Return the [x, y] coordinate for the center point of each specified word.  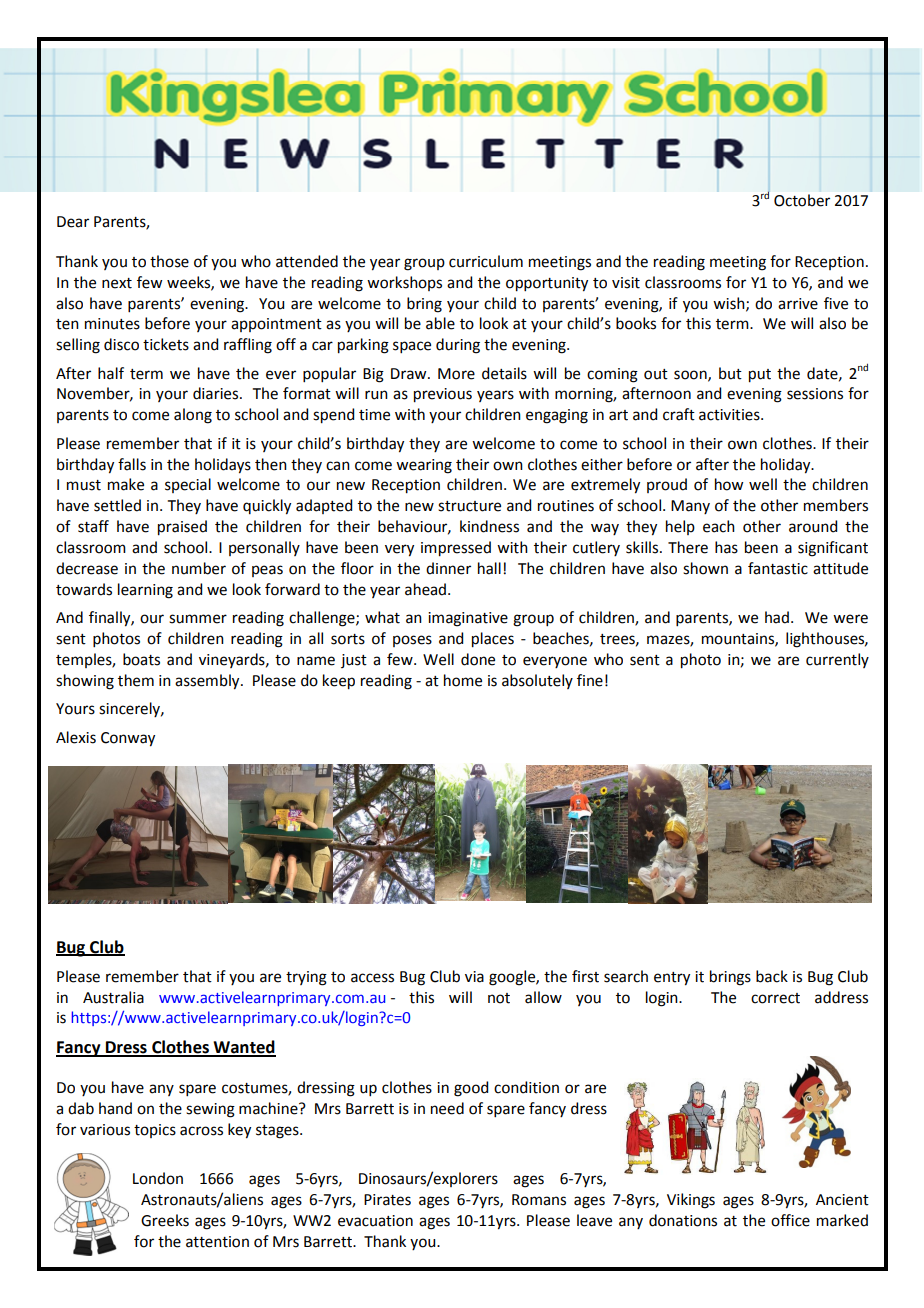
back [772, 976]
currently [837, 660]
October [802, 200]
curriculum [486, 261]
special [188, 485]
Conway [128, 739]
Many [690, 507]
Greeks [165, 1220]
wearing [424, 466]
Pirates [387, 1200]
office [790, 1220]
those [169, 261]
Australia [113, 997]
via [474, 977]
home [463, 680]
